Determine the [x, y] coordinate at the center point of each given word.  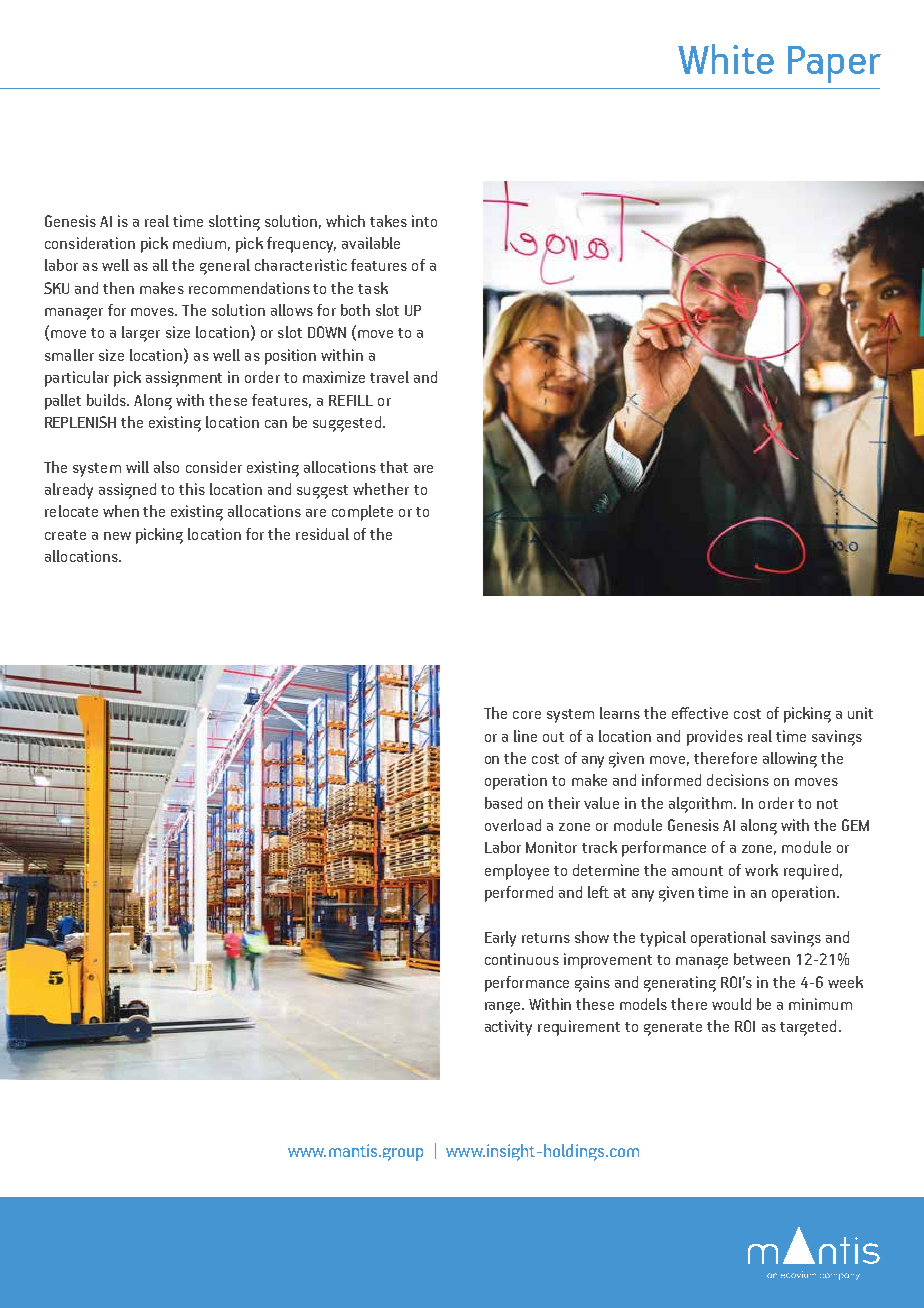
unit [860, 713]
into [424, 221]
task [373, 288]
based [503, 803]
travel [389, 377]
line [525, 736]
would [731, 1004]
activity [508, 1028]
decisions [738, 780]
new [117, 536]
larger [141, 334]
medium [199, 243]
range [504, 1008]
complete [362, 513]
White [726, 59]
